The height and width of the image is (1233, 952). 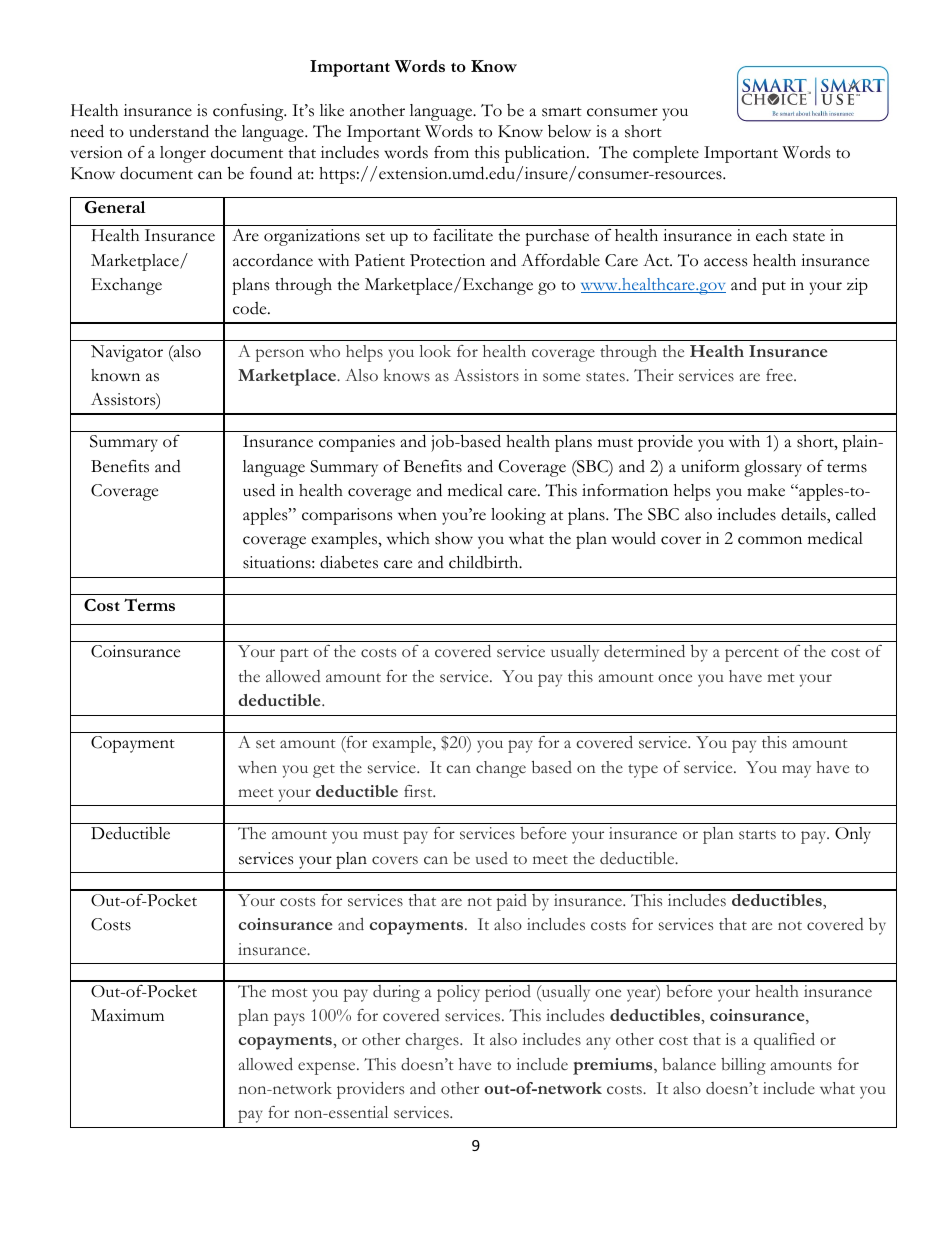 What do you see at coordinates (433, 1041) in the image?
I see `charges` at bounding box center [433, 1041].
